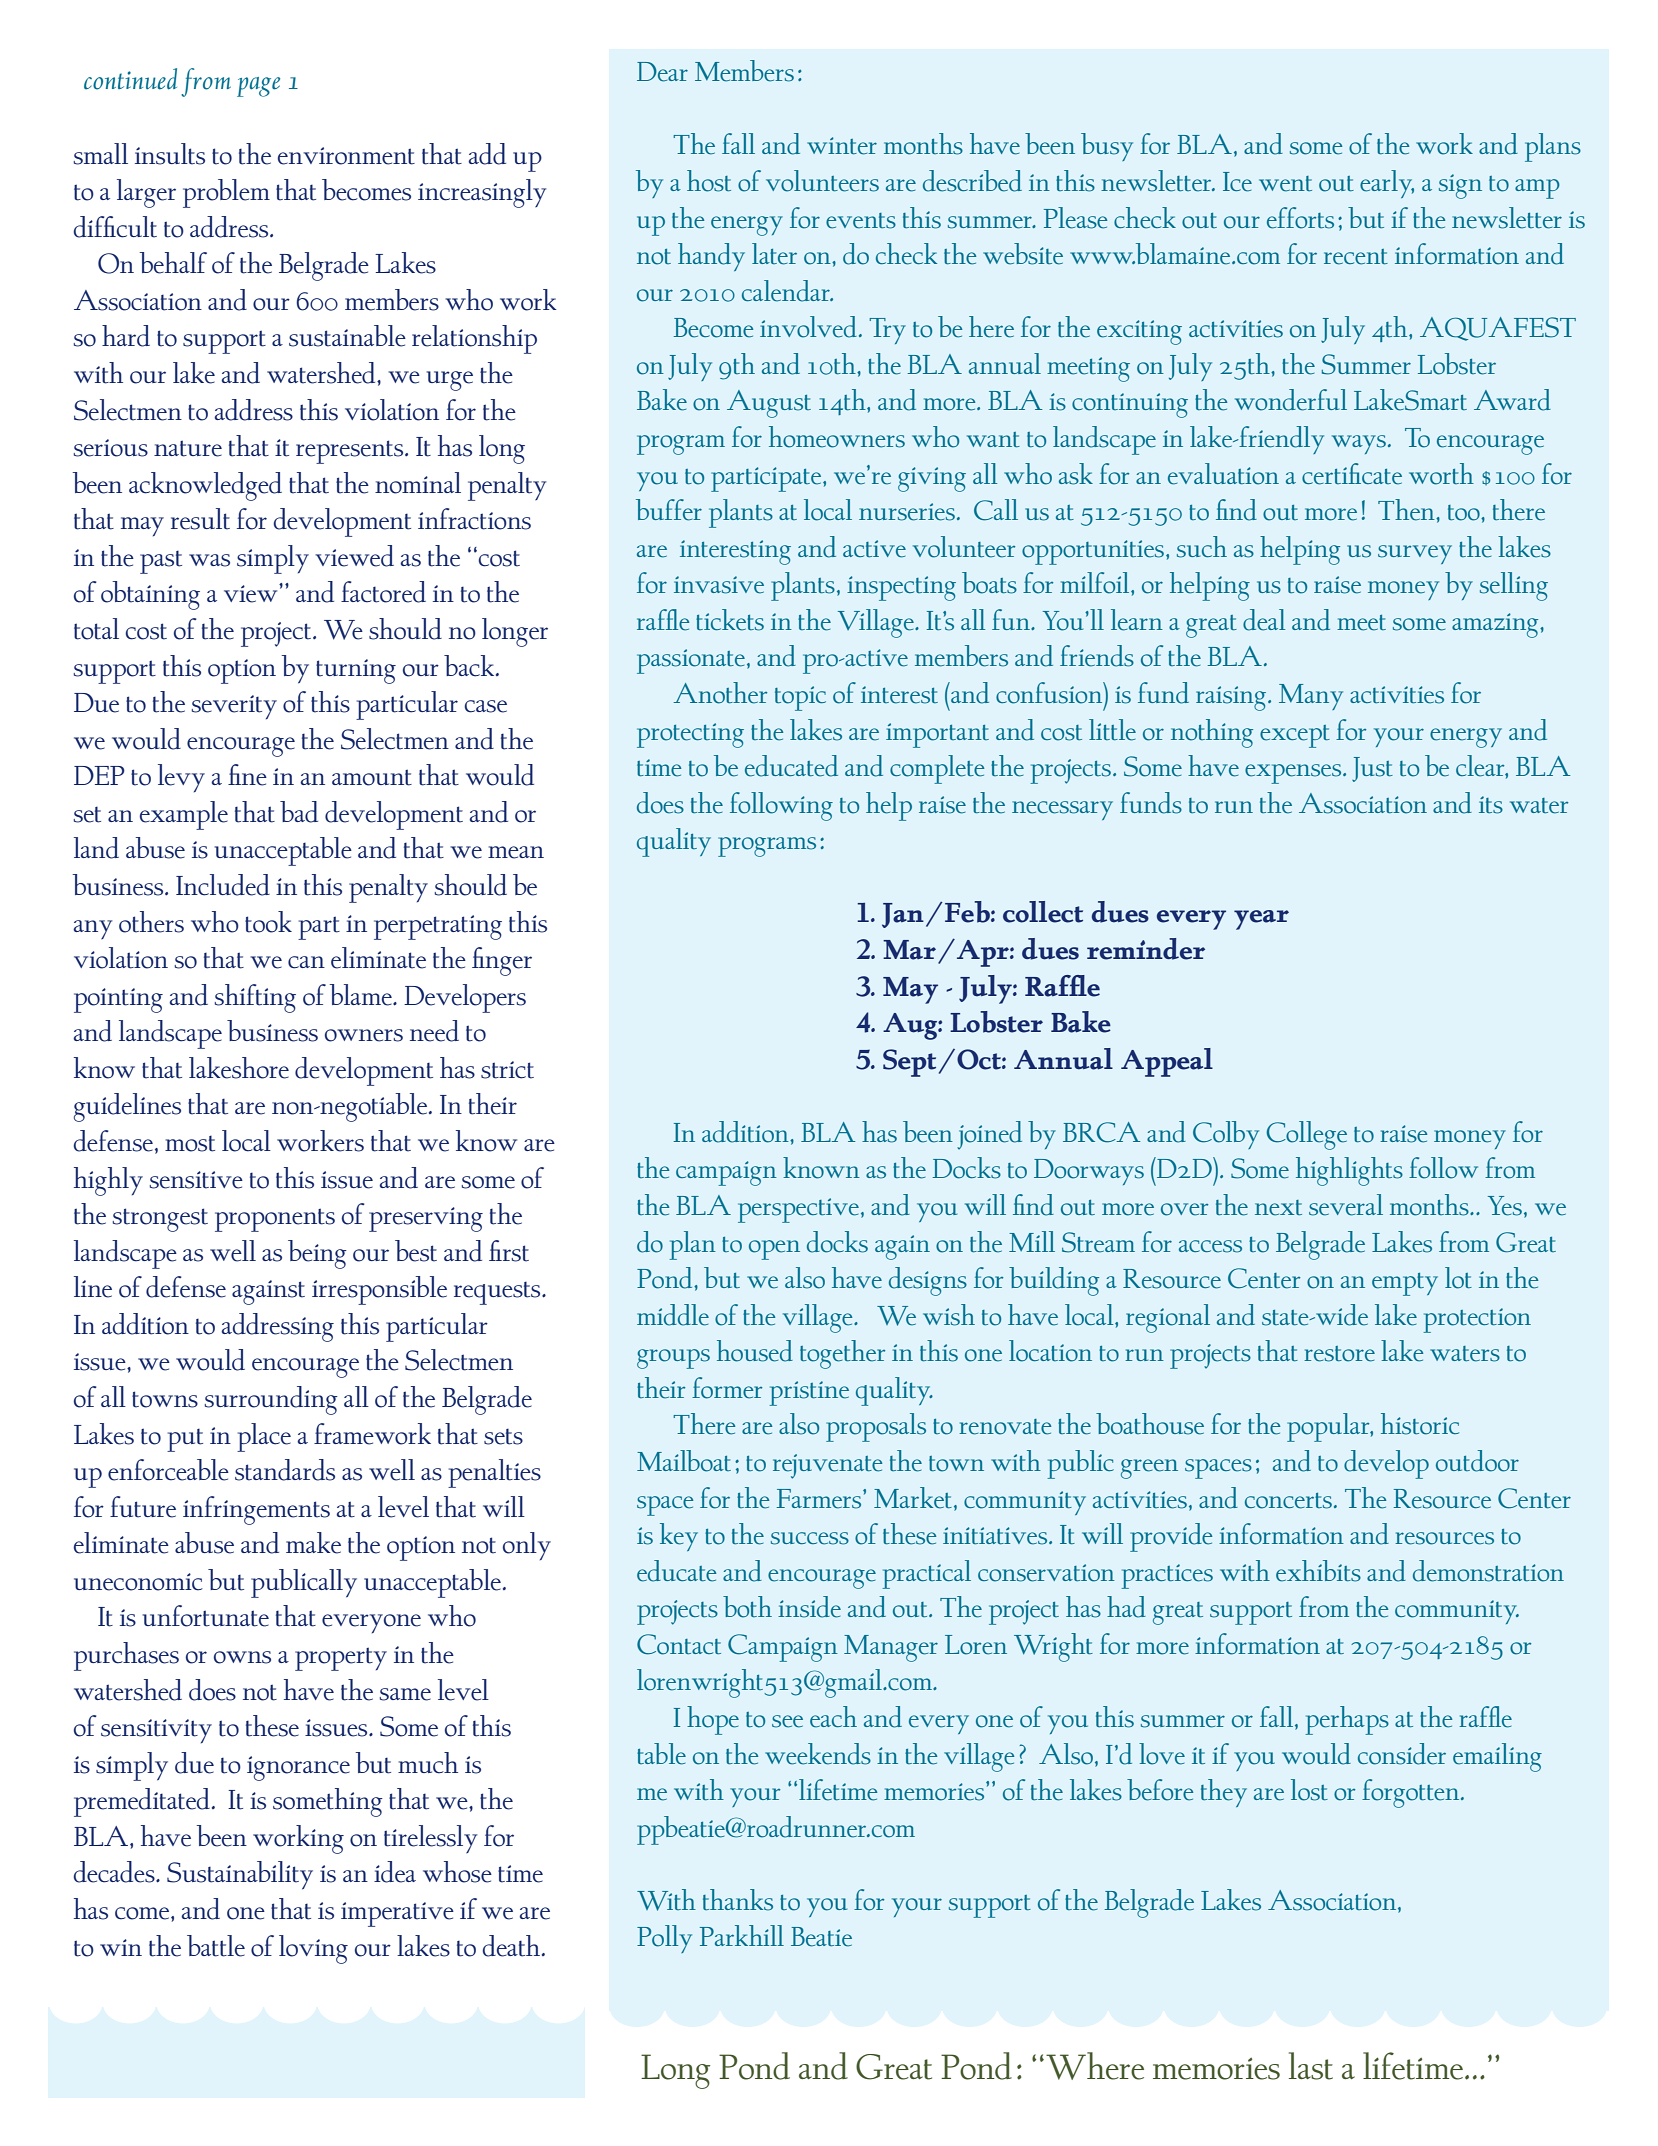  I want to click on loving, so click(313, 1949).
